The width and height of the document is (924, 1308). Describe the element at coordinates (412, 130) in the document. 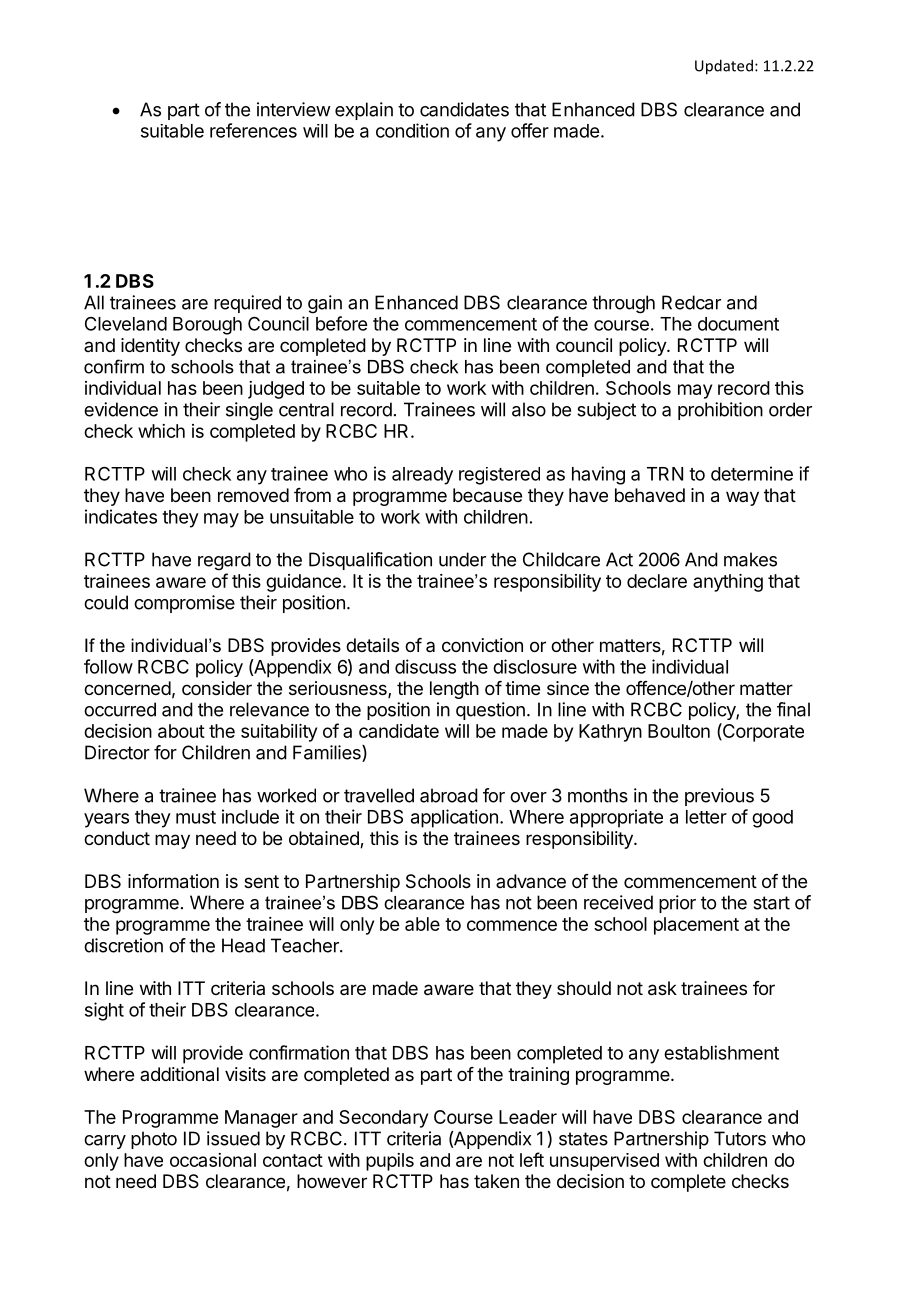

I see `condition` at that location.
